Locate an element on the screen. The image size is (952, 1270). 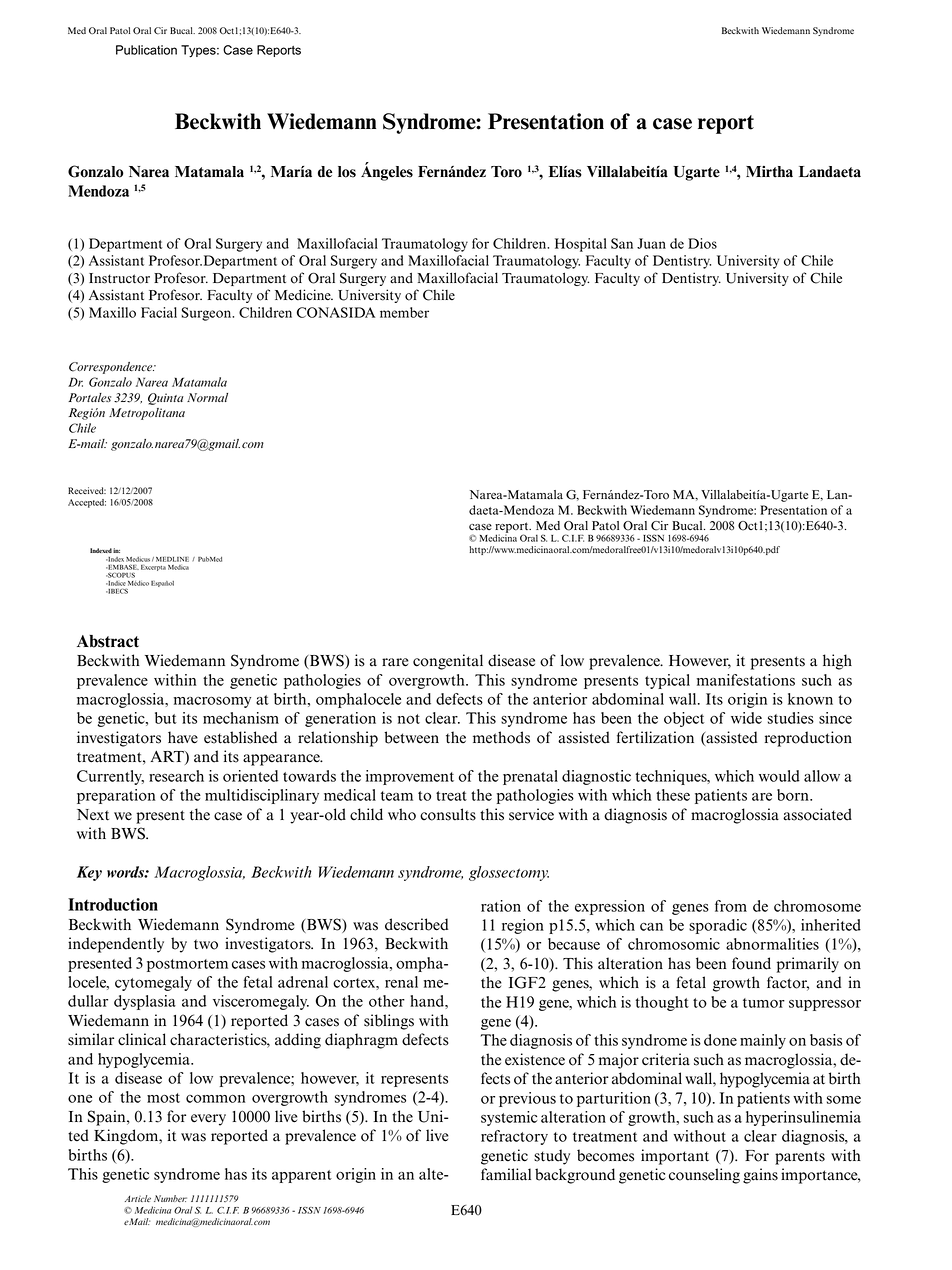
Juan is located at coordinates (651, 243).
